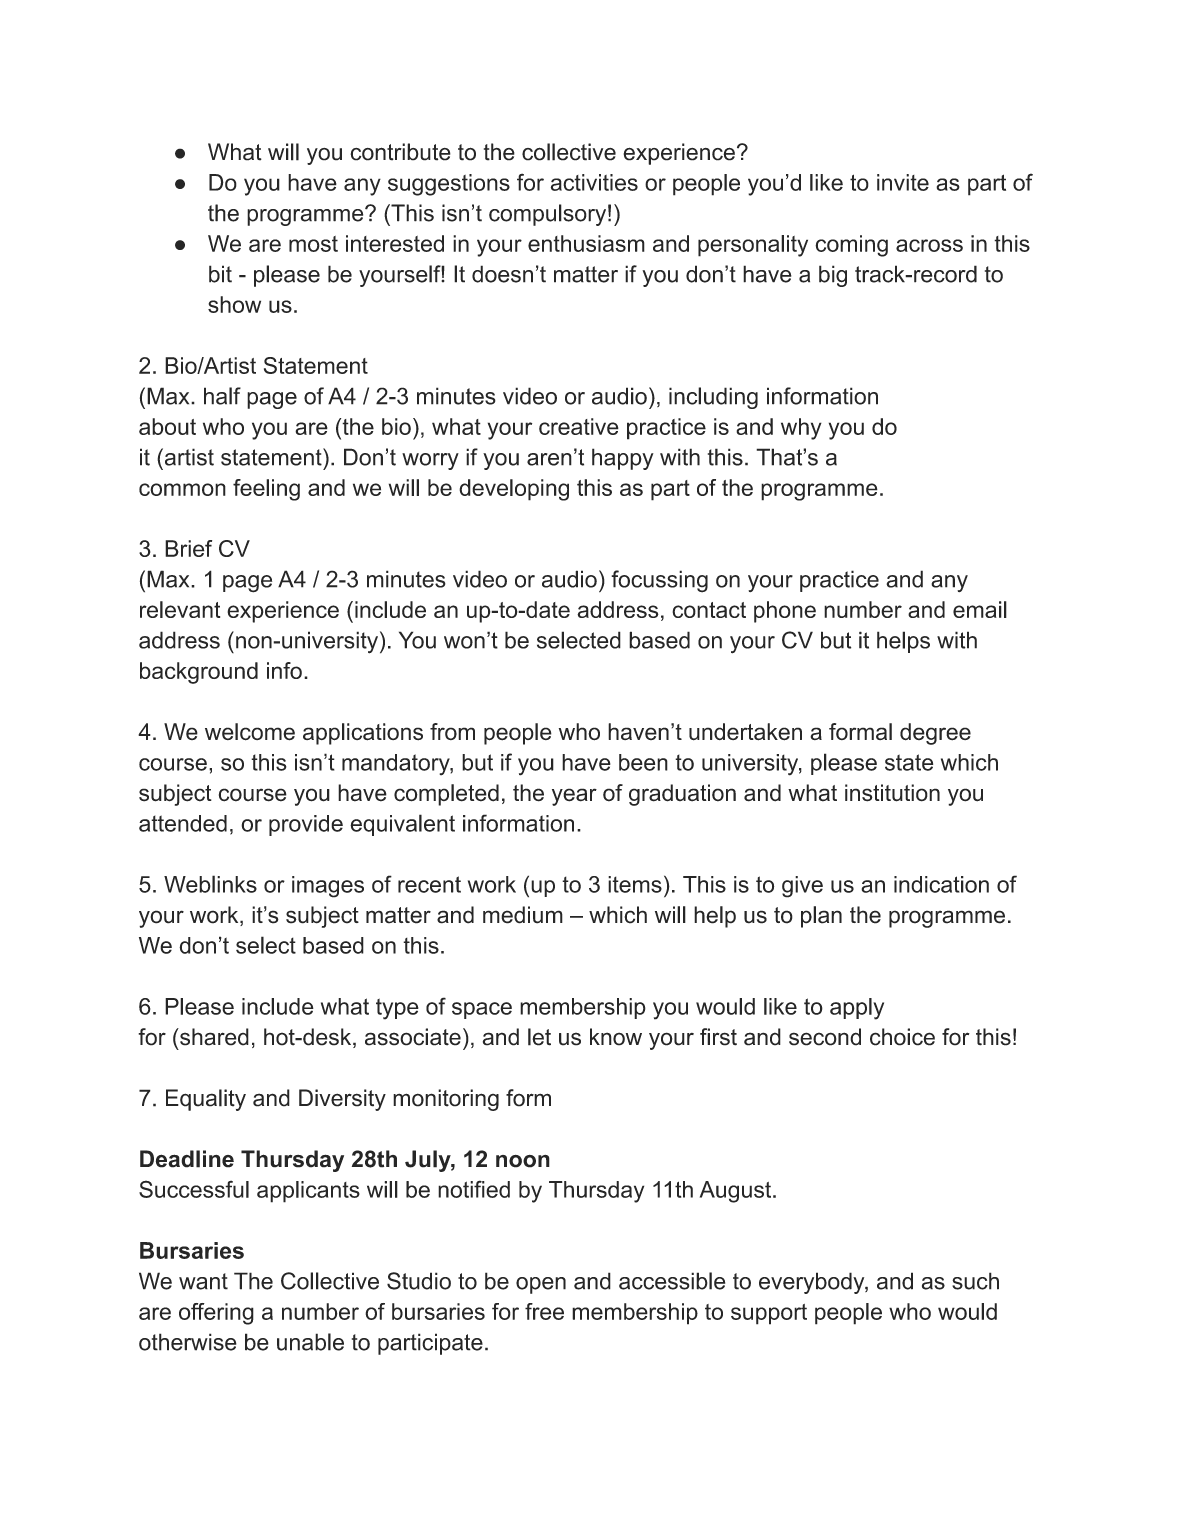  What do you see at coordinates (659, 581) in the screenshot?
I see `focussing` at bounding box center [659, 581].
